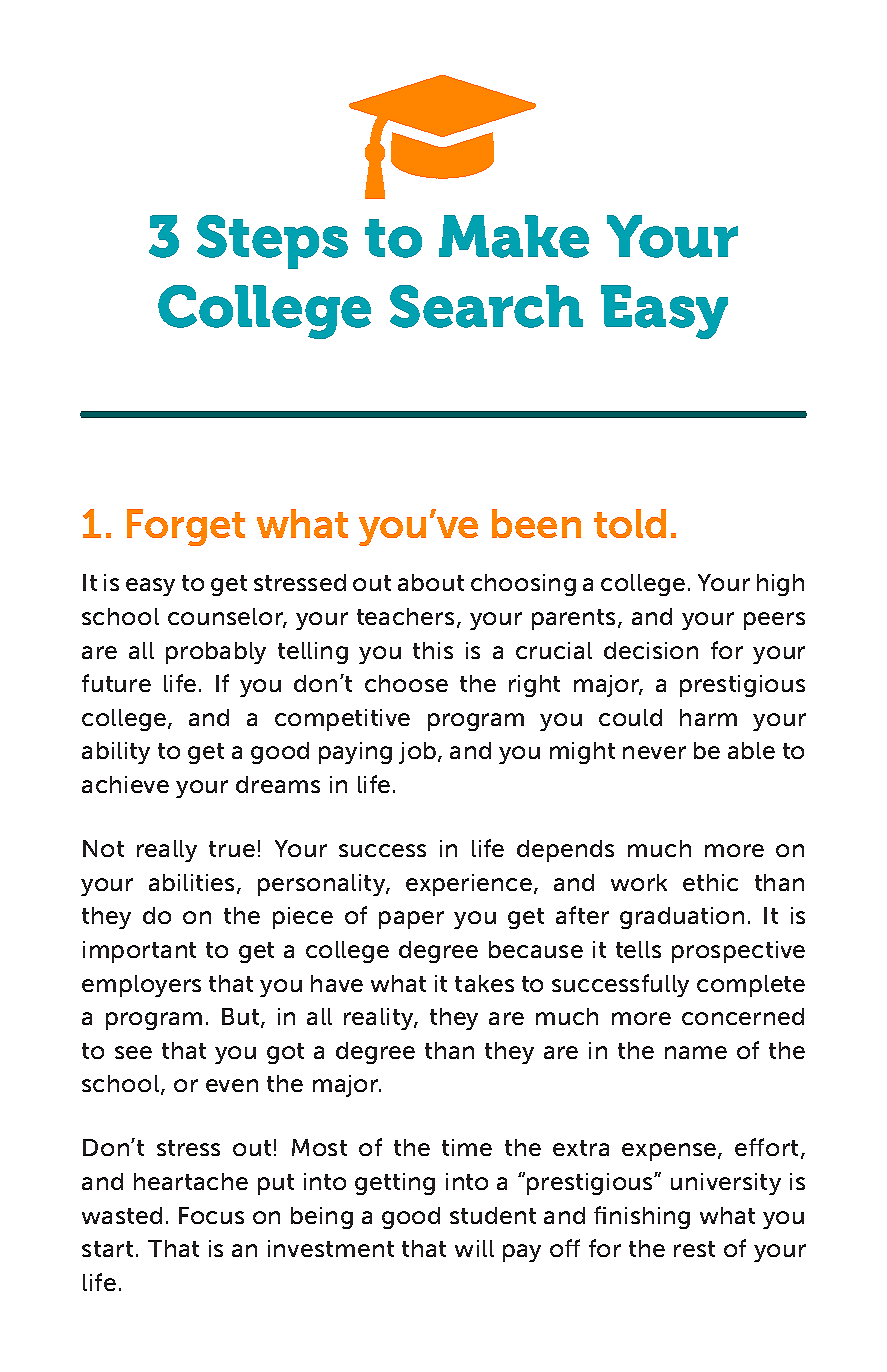  What do you see at coordinates (710, 882) in the screenshot?
I see `ethic` at bounding box center [710, 882].
